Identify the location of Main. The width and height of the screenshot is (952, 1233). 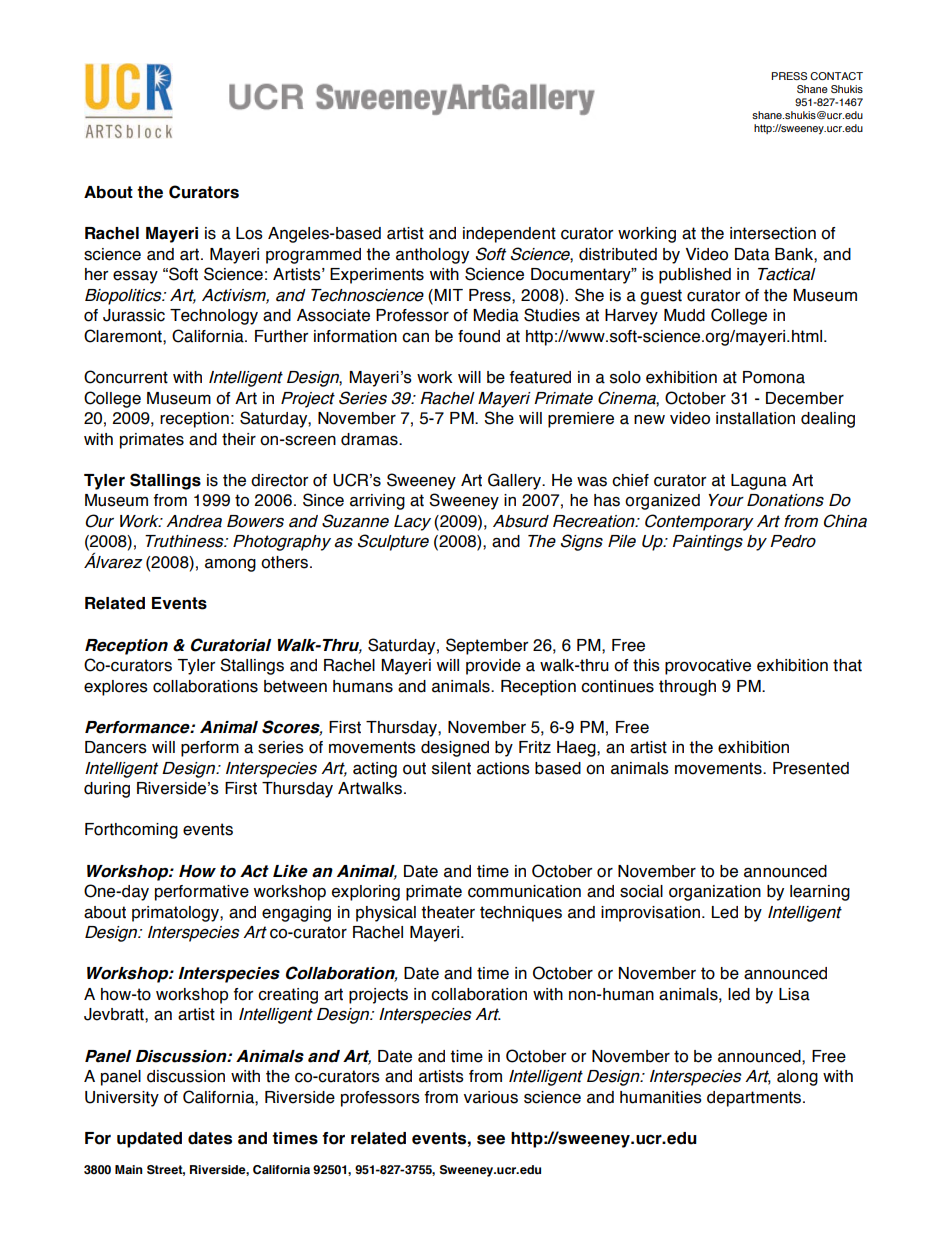
(129, 1169).
